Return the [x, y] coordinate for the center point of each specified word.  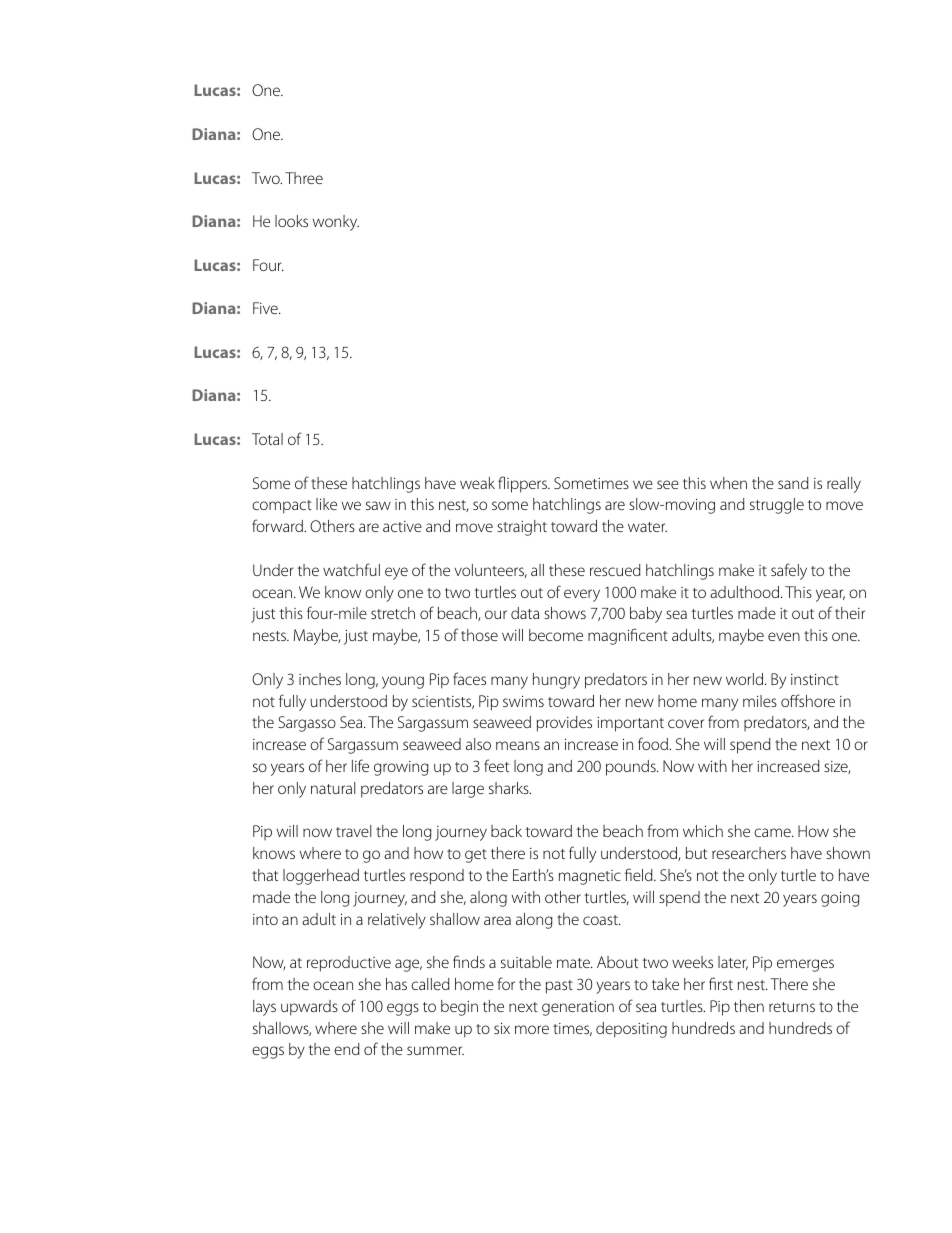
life [360, 765]
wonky [336, 223]
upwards [309, 1008]
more [532, 1029]
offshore [808, 700]
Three [304, 178]
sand [793, 483]
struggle [777, 506]
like [326, 504]
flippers [523, 484]
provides [564, 724]
